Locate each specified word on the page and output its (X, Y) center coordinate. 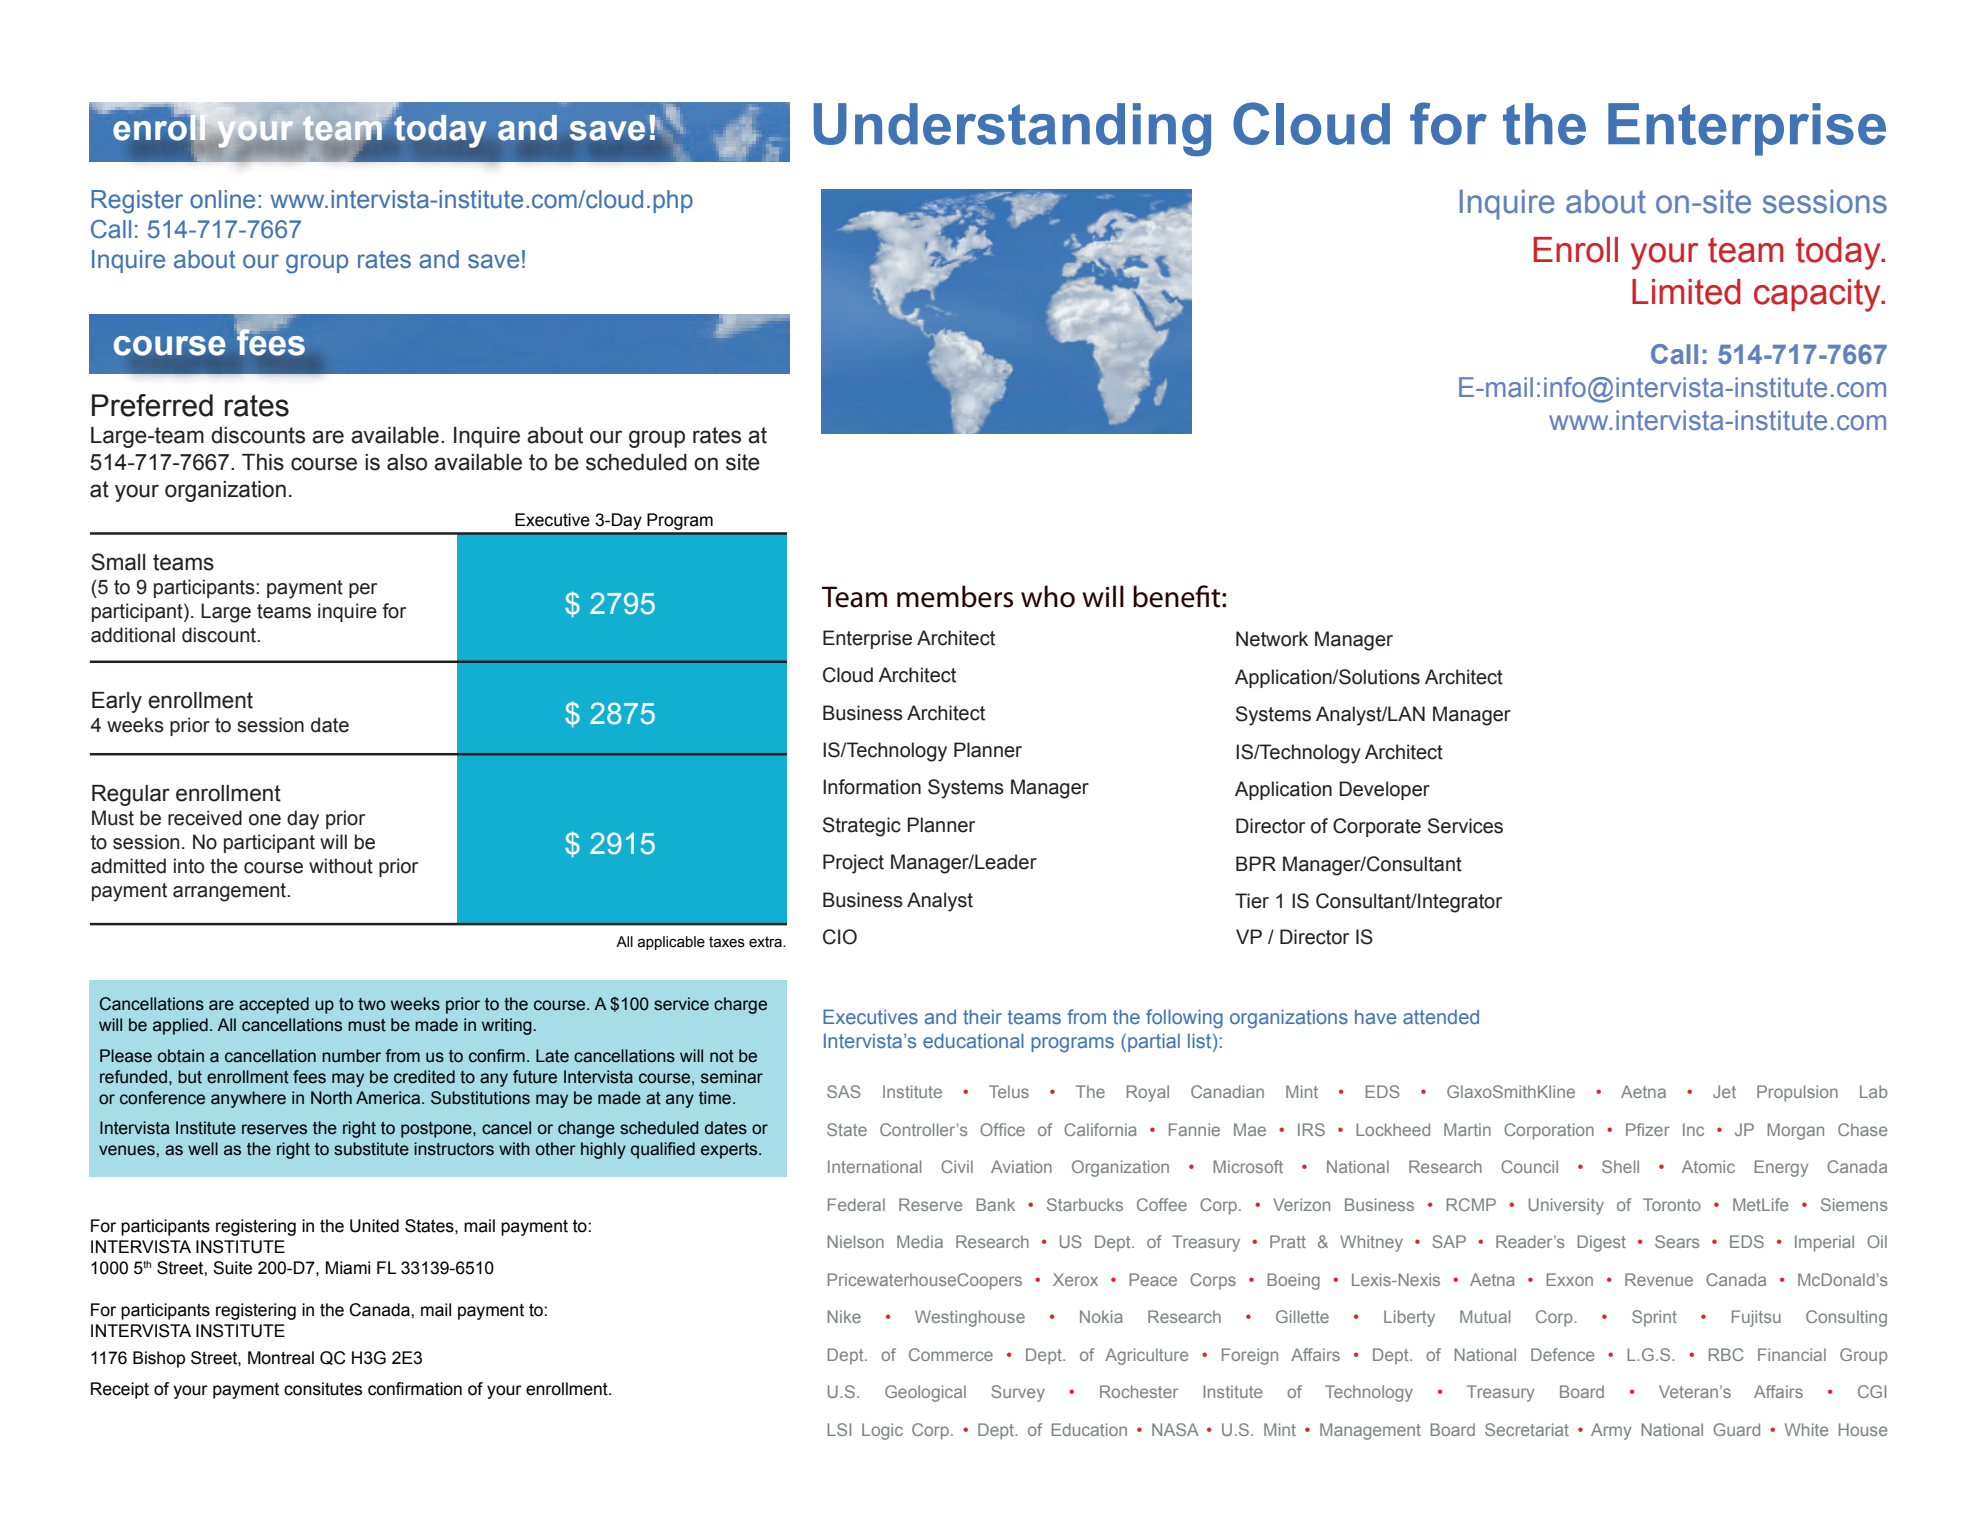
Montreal (281, 1358)
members (955, 596)
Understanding (1012, 130)
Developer (1384, 790)
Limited (1686, 292)
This (263, 462)
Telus (1009, 1091)
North (331, 1098)
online (222, 199)
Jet (1724, 1091)
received (205, 818)
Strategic (862, 827)
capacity (1818, 295)
